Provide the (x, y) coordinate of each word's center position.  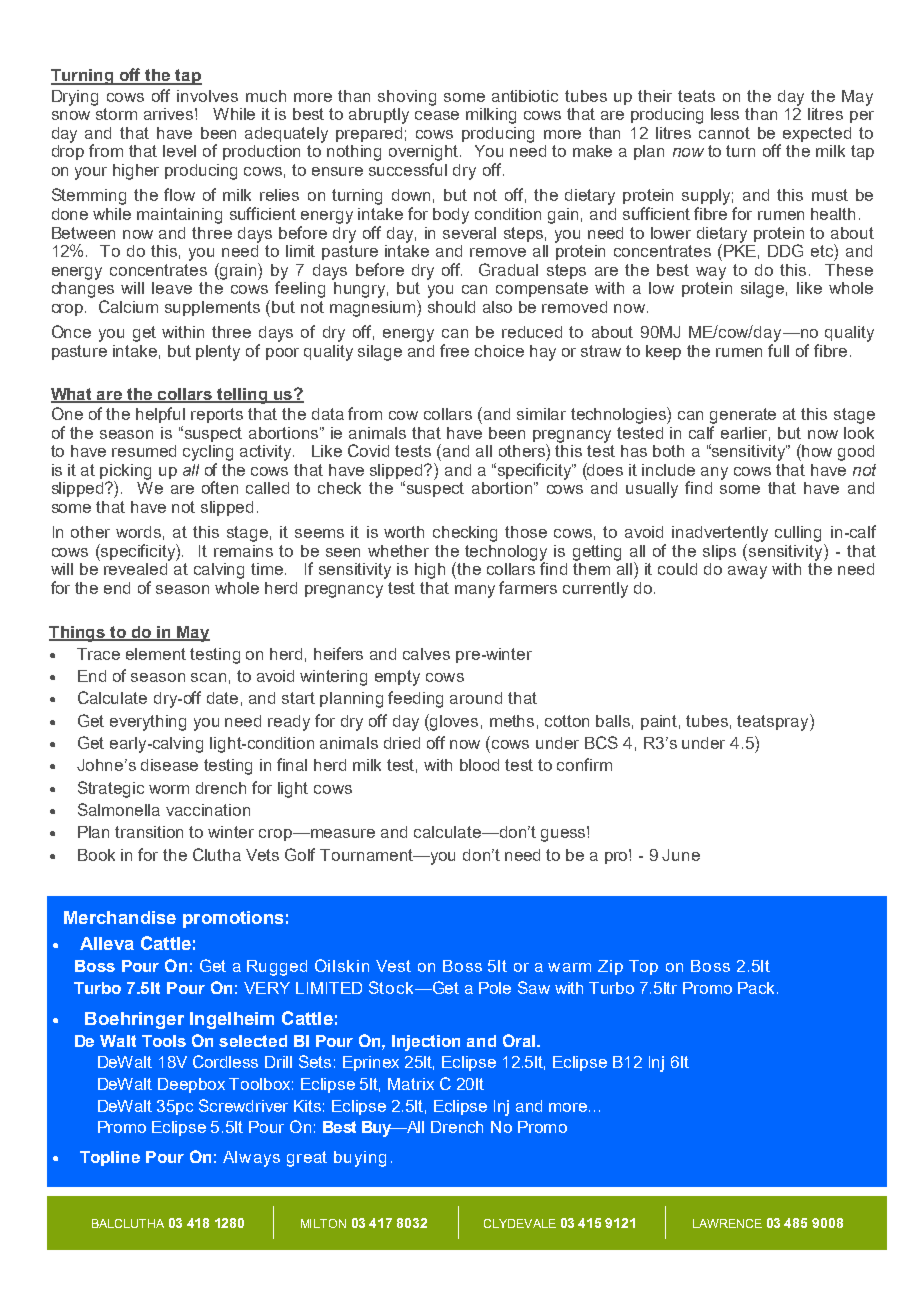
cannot (724, 133)
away (747, 572)
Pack (758, 988)
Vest (393, 966)
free (454, 350)
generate (743, 416)
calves (426, 654)
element (156, 654)
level (179, 151)
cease (437, 115)
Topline (110, 1158)
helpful (160, 415)
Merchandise (120, 917)
